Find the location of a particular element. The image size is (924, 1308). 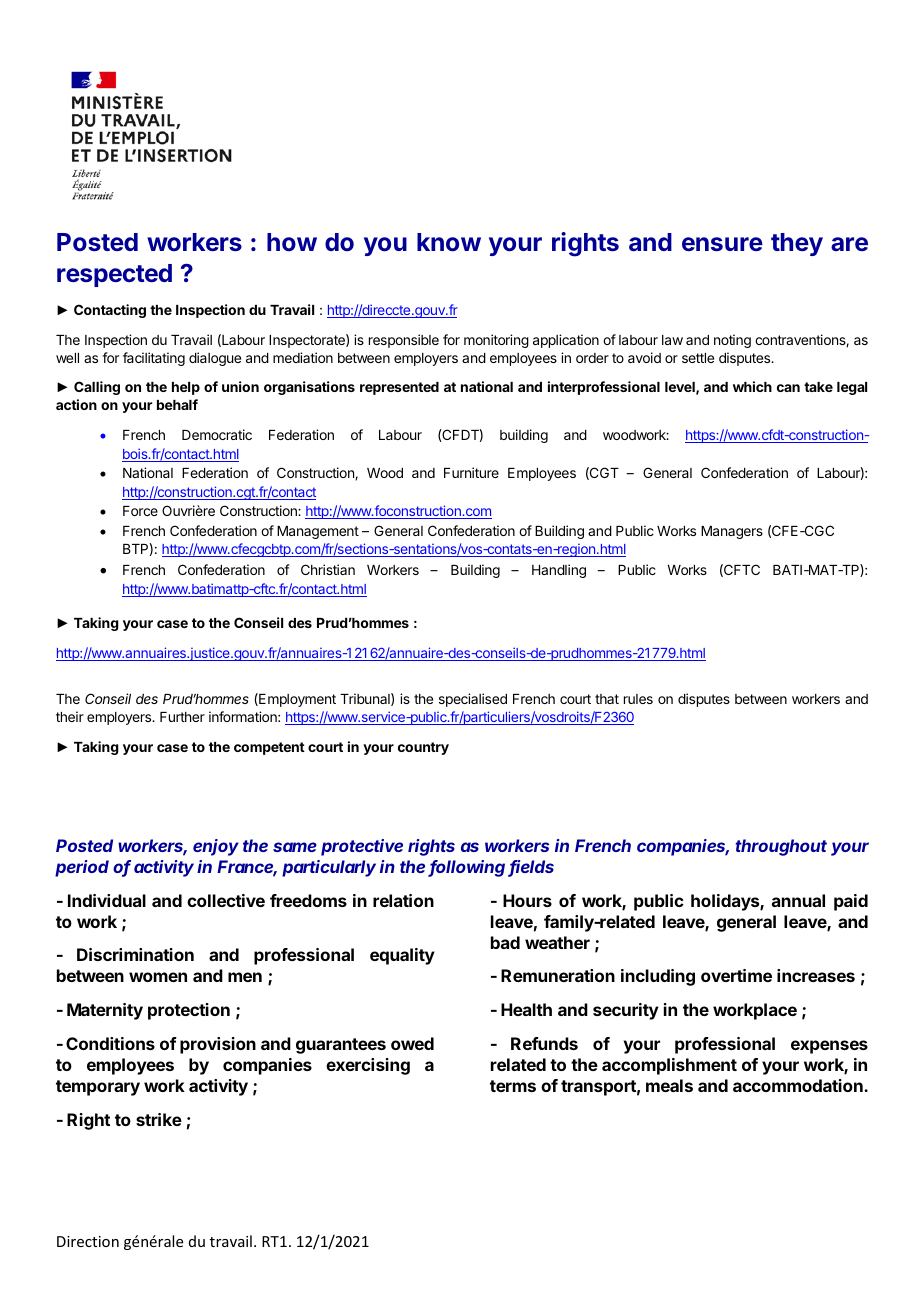

Force is located at coordinates (140, 511).
